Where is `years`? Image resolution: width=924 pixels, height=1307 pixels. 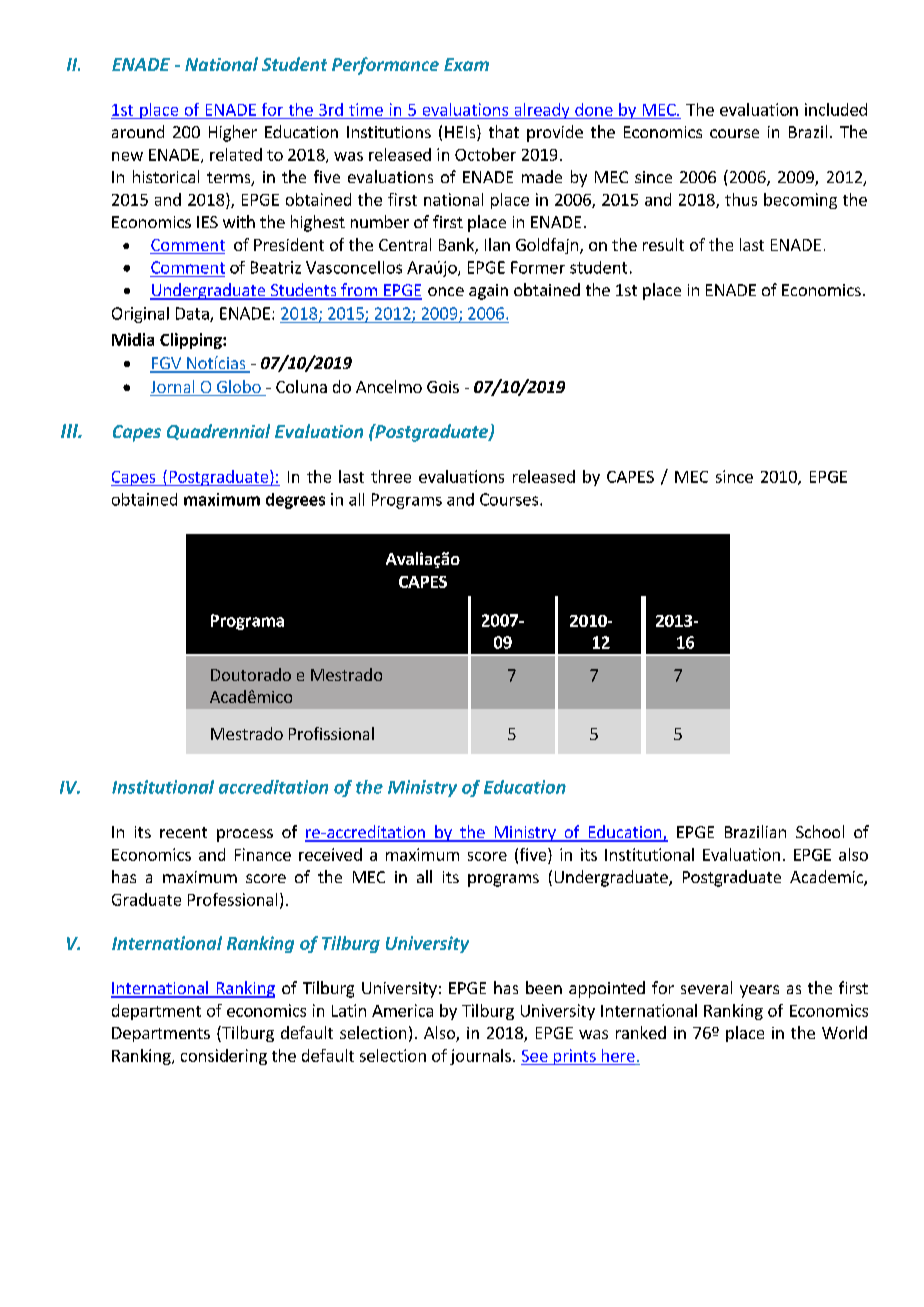 years is located at coordinates (759, 991).
